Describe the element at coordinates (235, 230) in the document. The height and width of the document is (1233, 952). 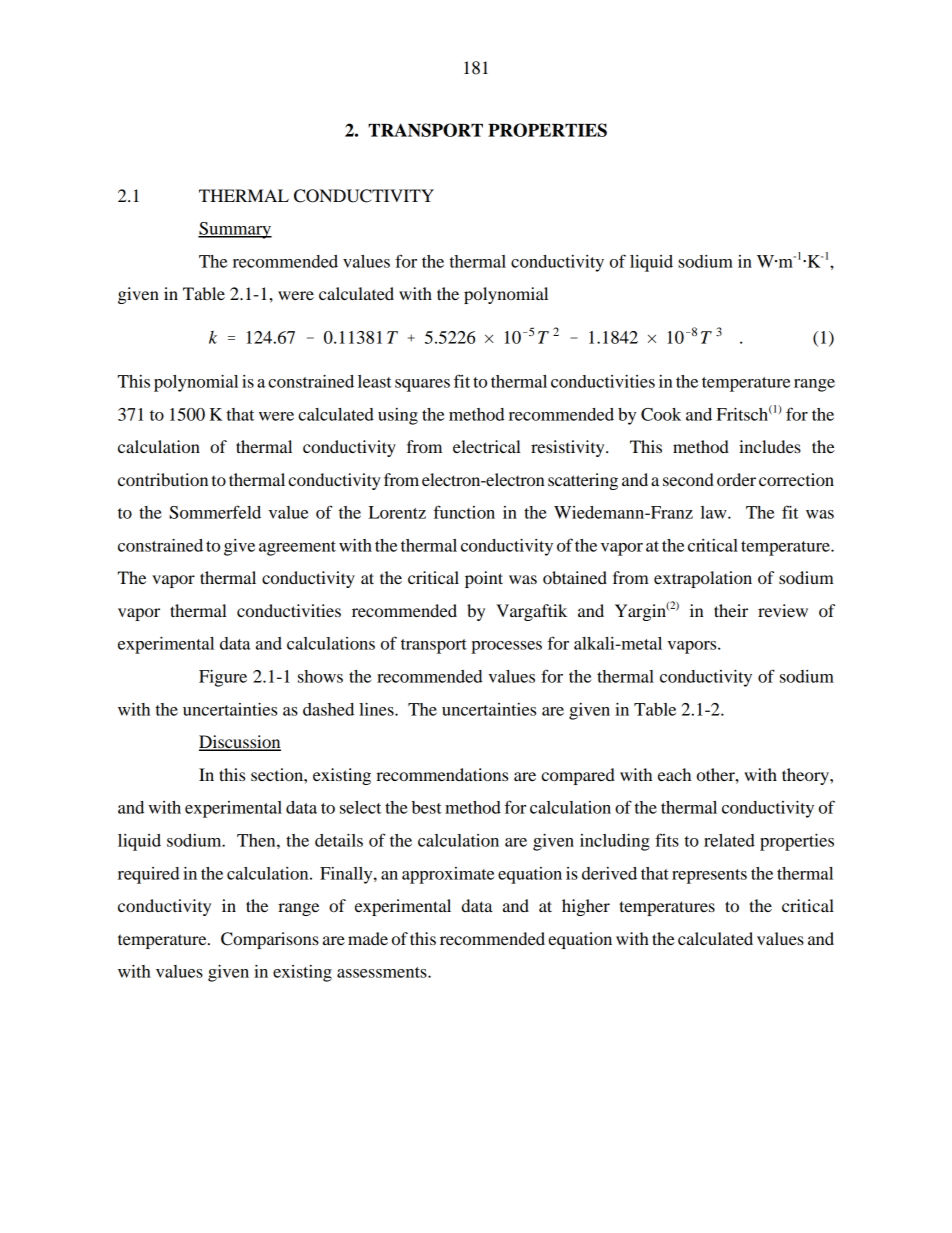
I see `Summary` at that location.
